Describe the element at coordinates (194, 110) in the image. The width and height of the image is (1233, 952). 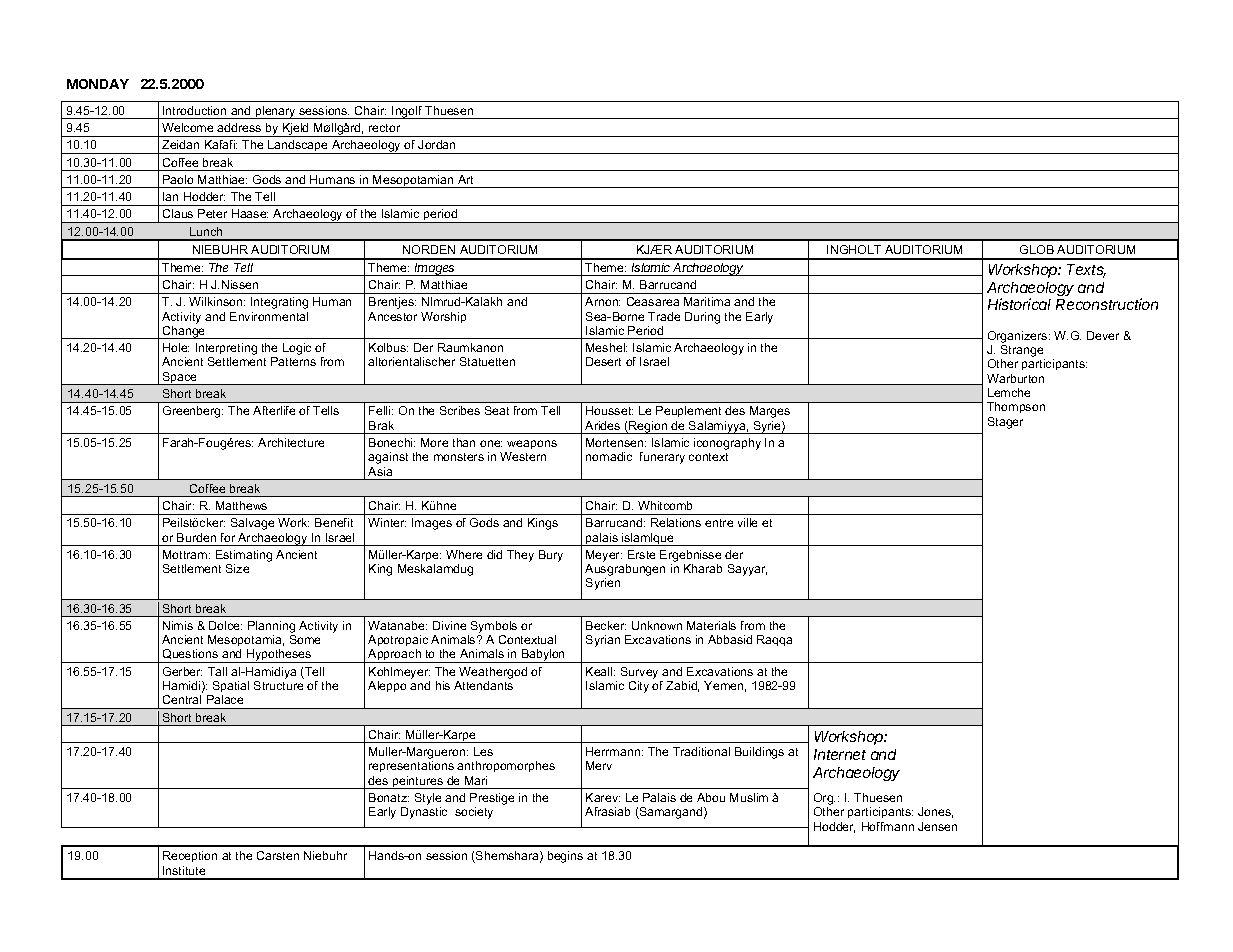
I see `Introduction` at that location.
